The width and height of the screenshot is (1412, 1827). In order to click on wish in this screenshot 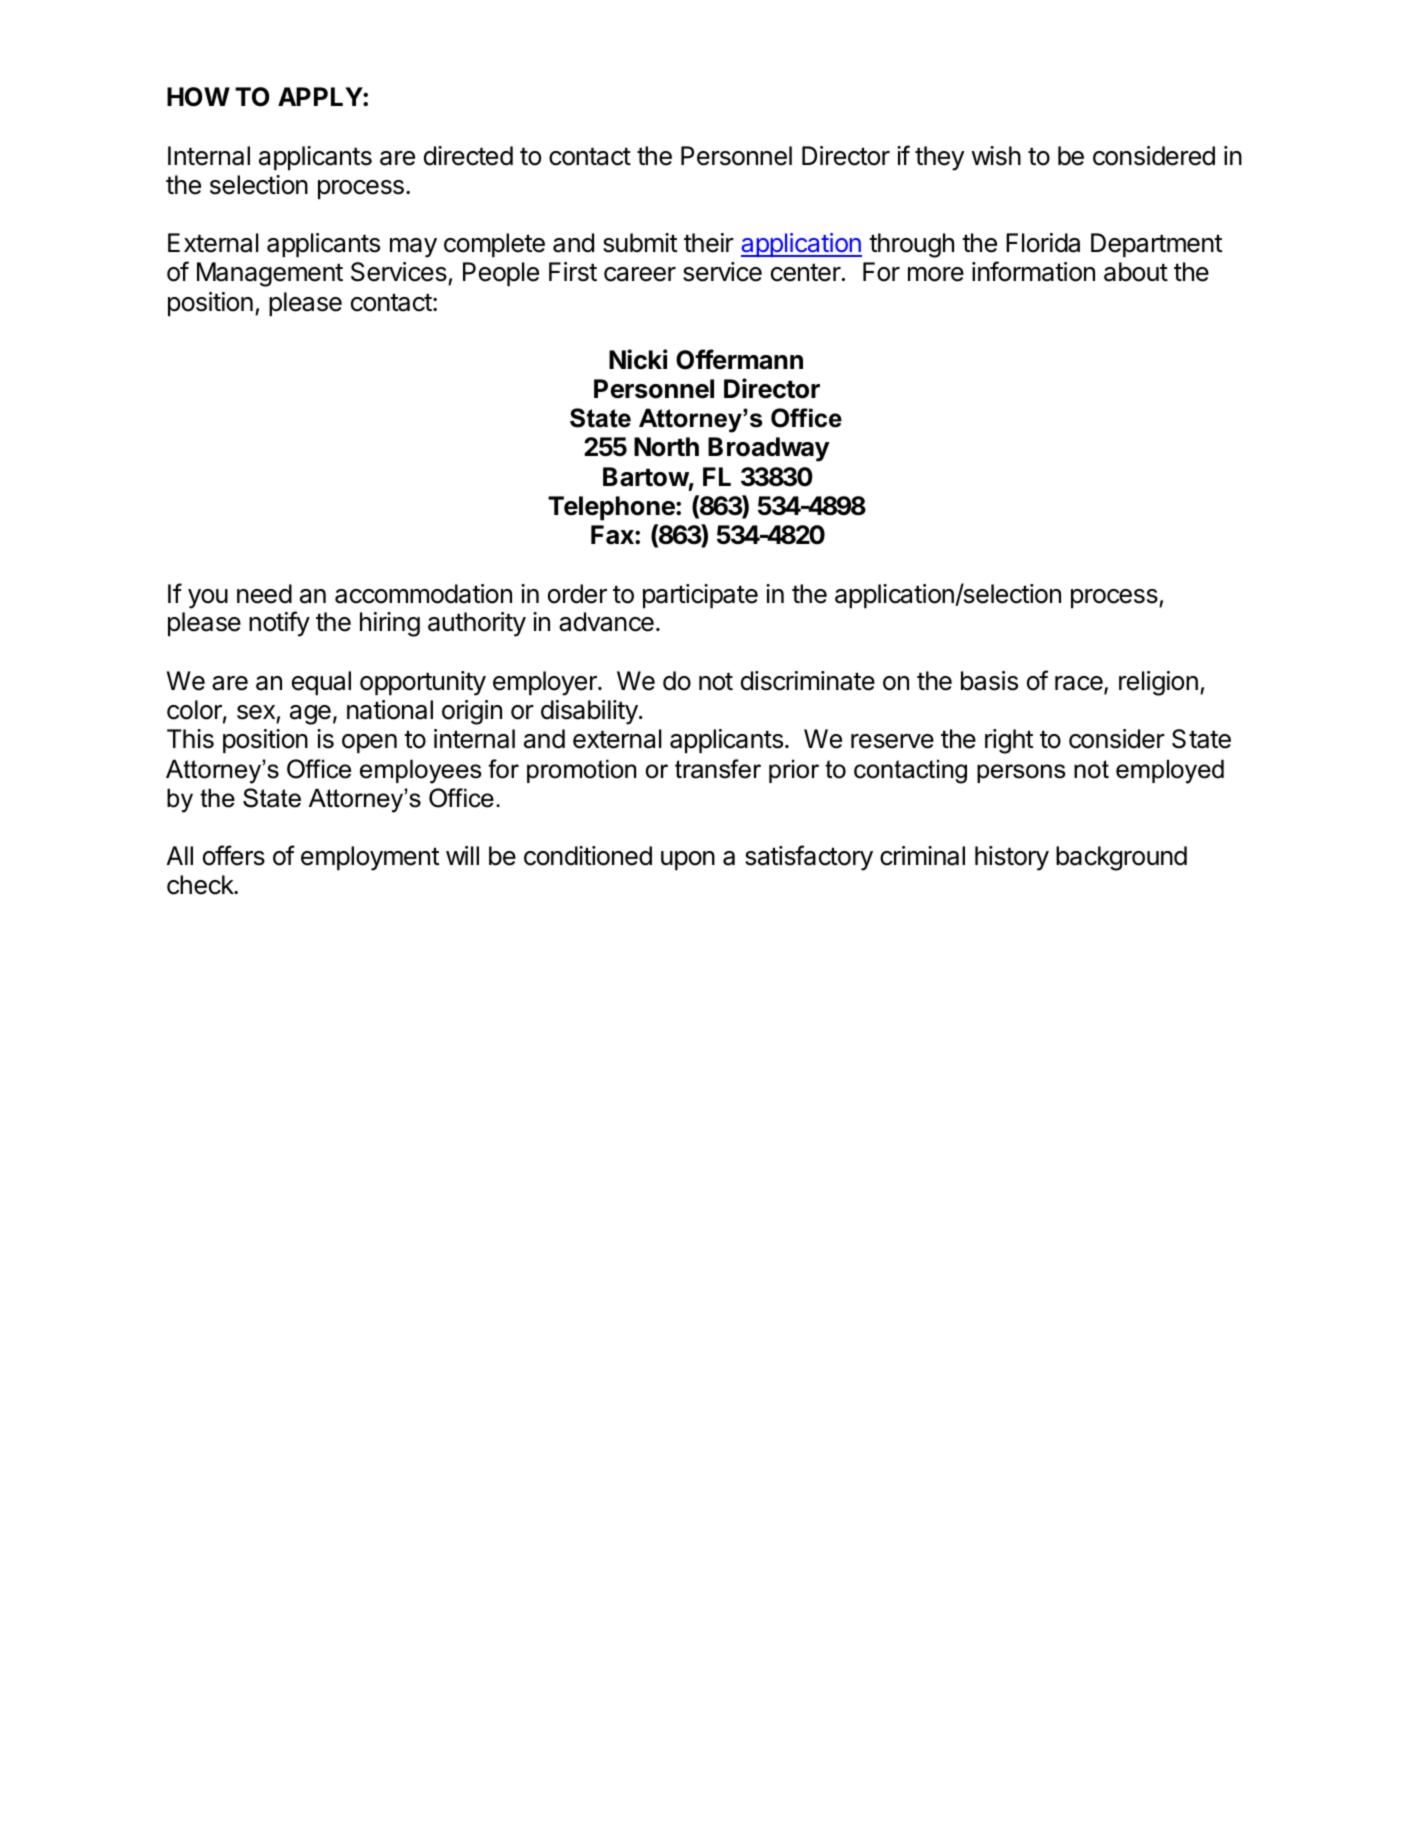, I will do `click(996, 156)`.
